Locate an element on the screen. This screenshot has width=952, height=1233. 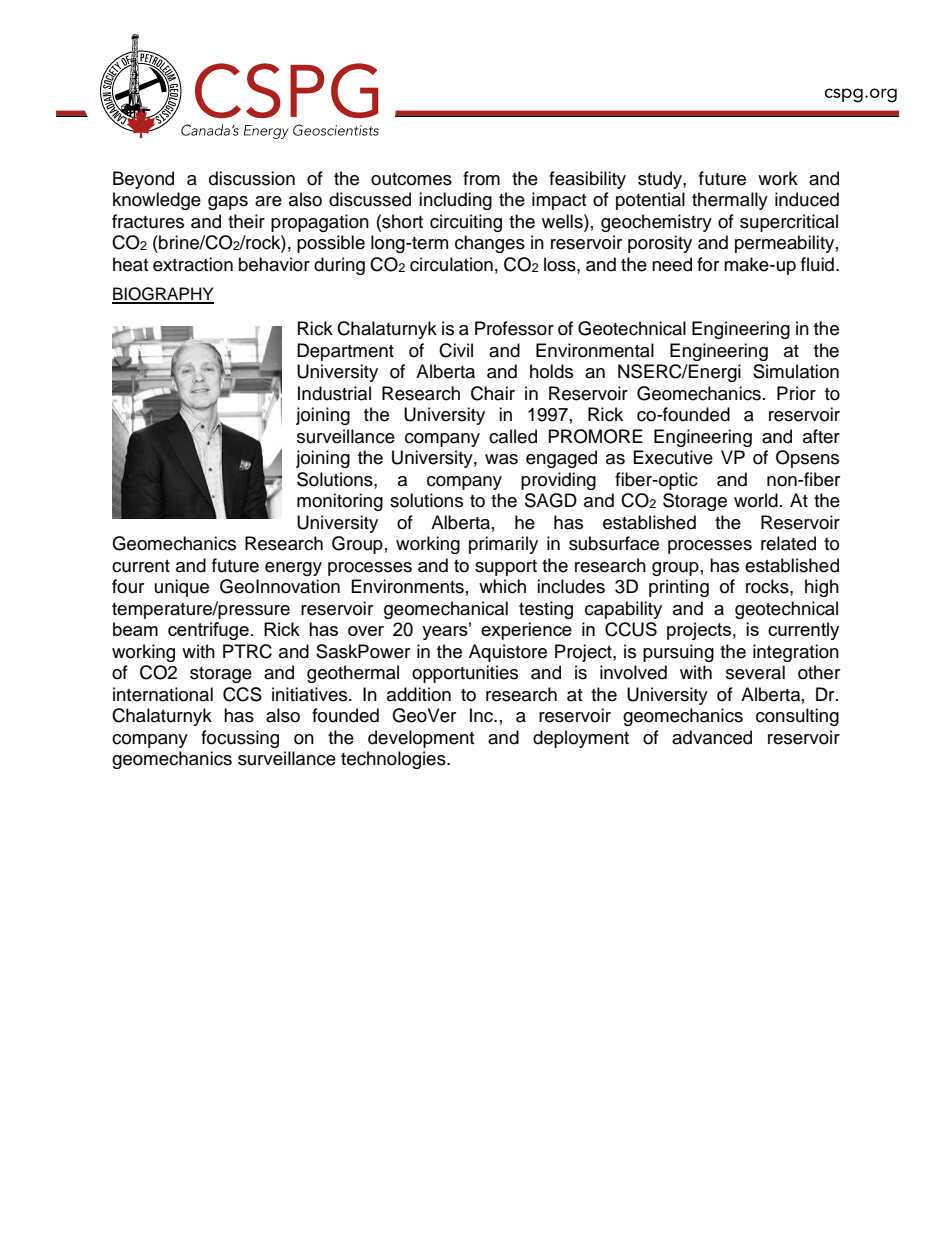
Simulation is located at coordinates (796, 371).
